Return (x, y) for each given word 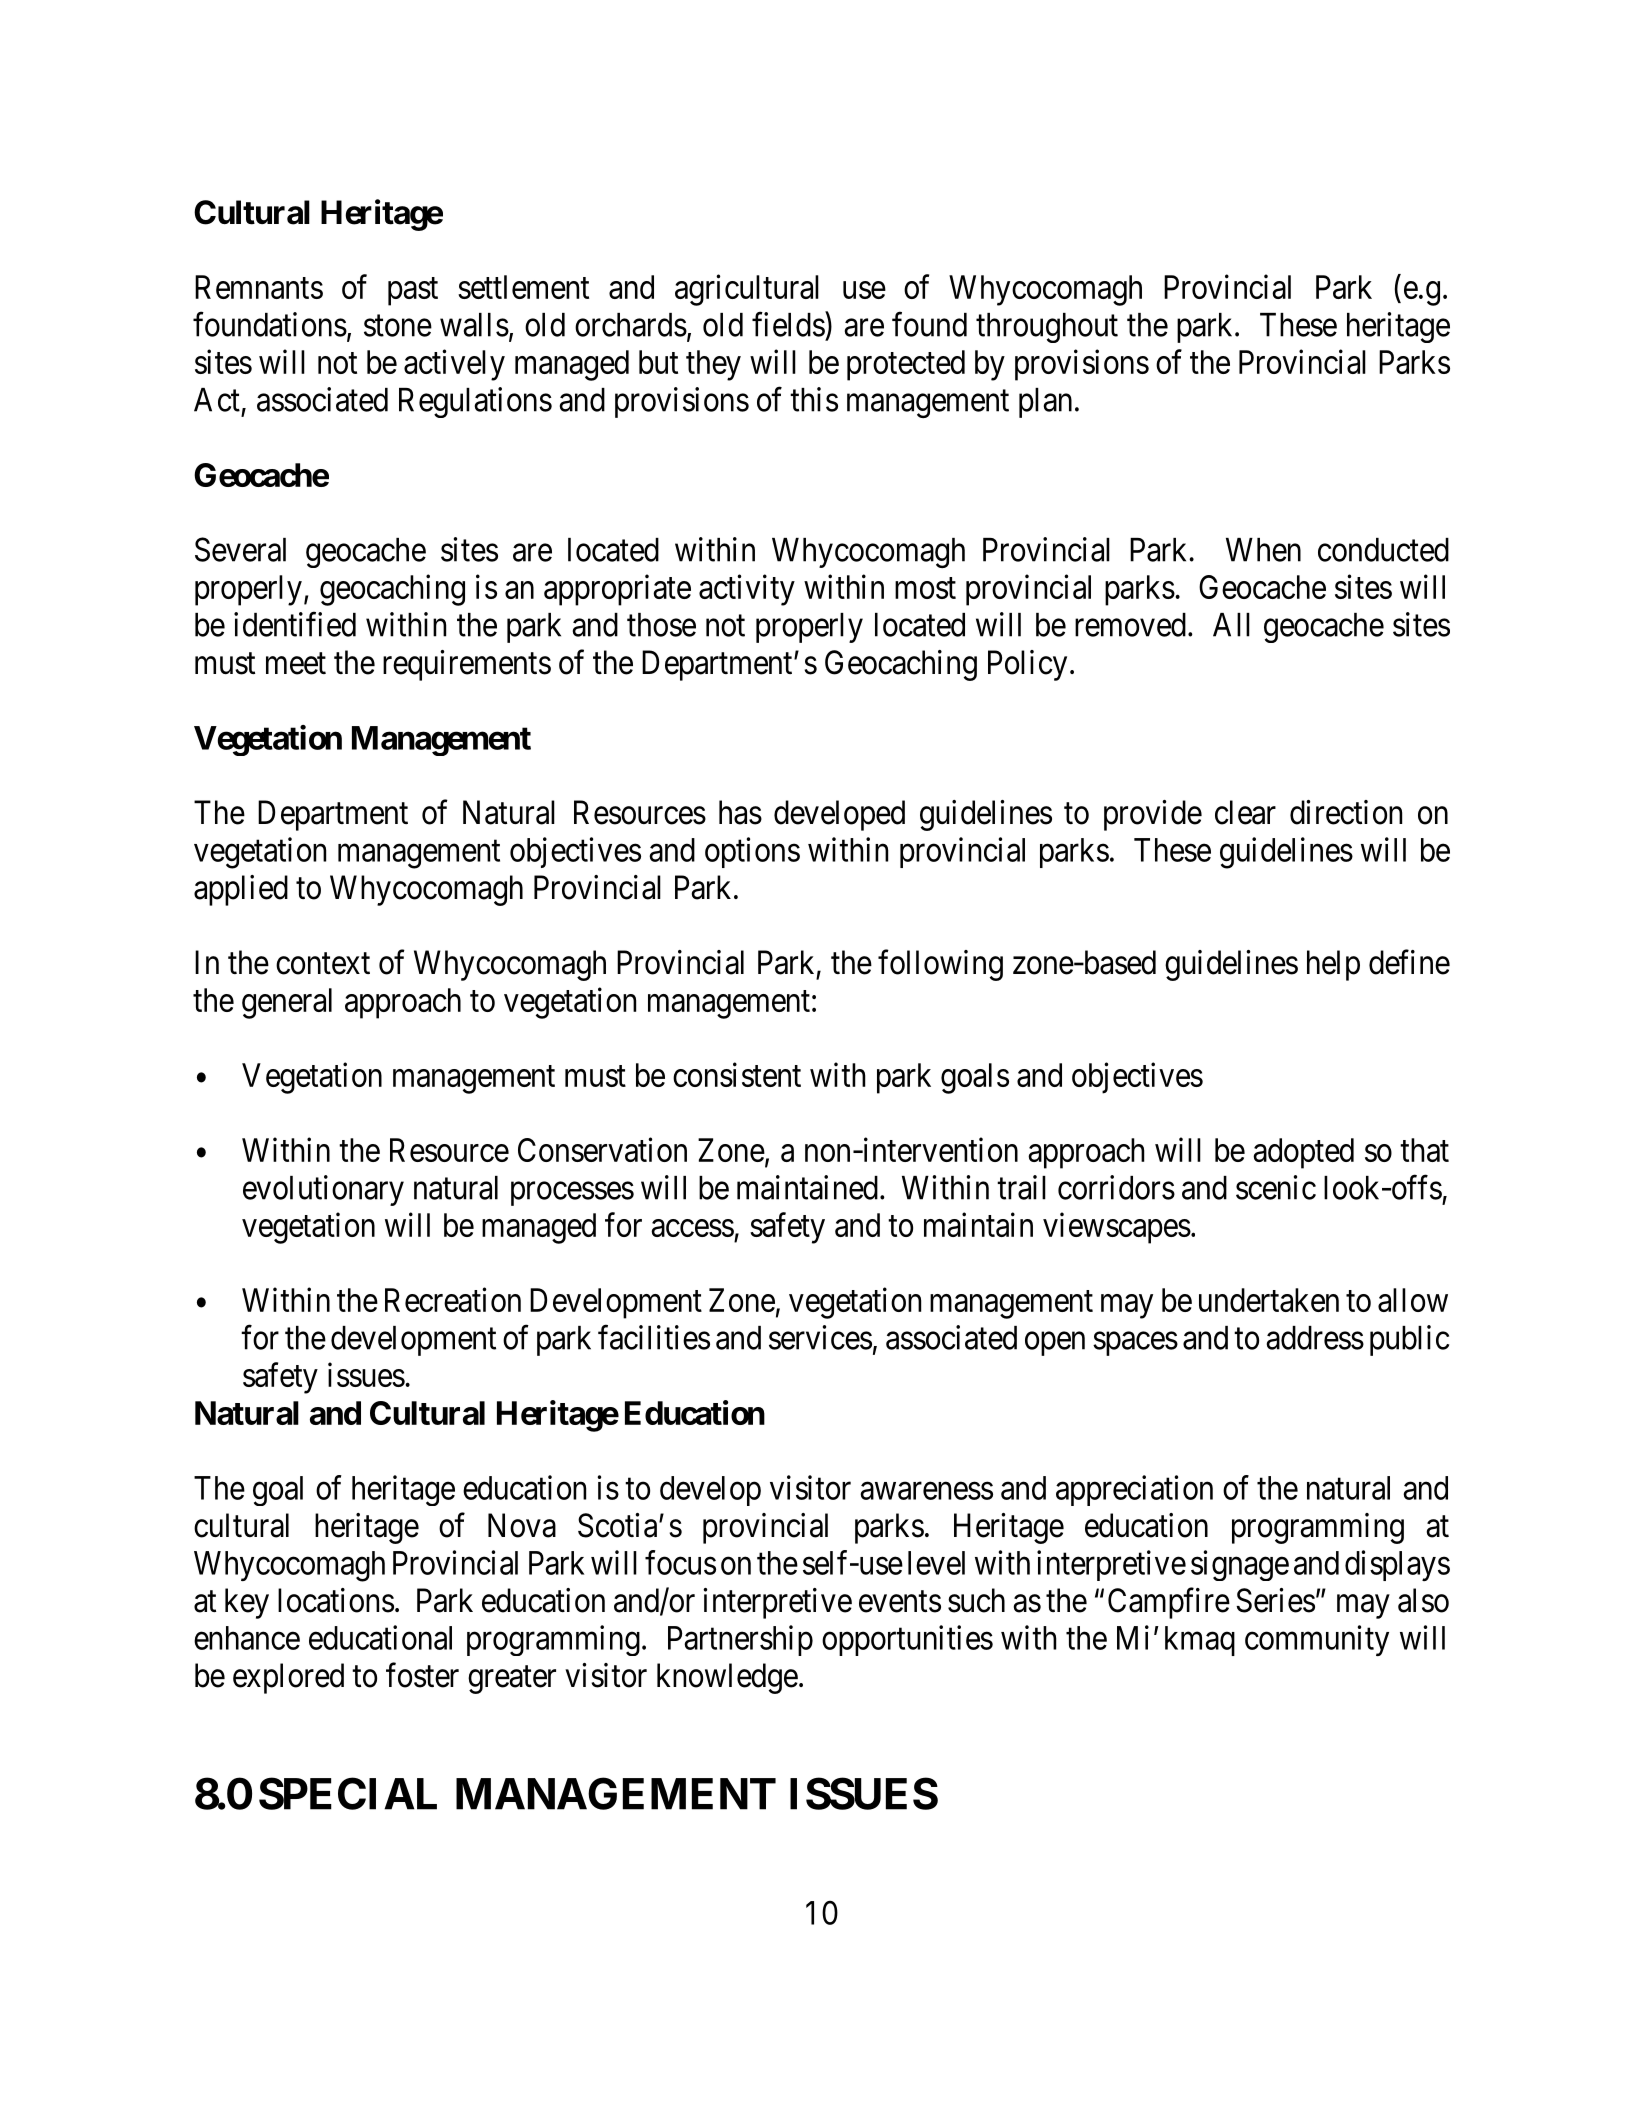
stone (398, 326)
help (1333, 965)
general (287, 1003)
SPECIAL (348, 1793)
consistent (737, 1074)
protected (906, 365)
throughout (1047, 328)
